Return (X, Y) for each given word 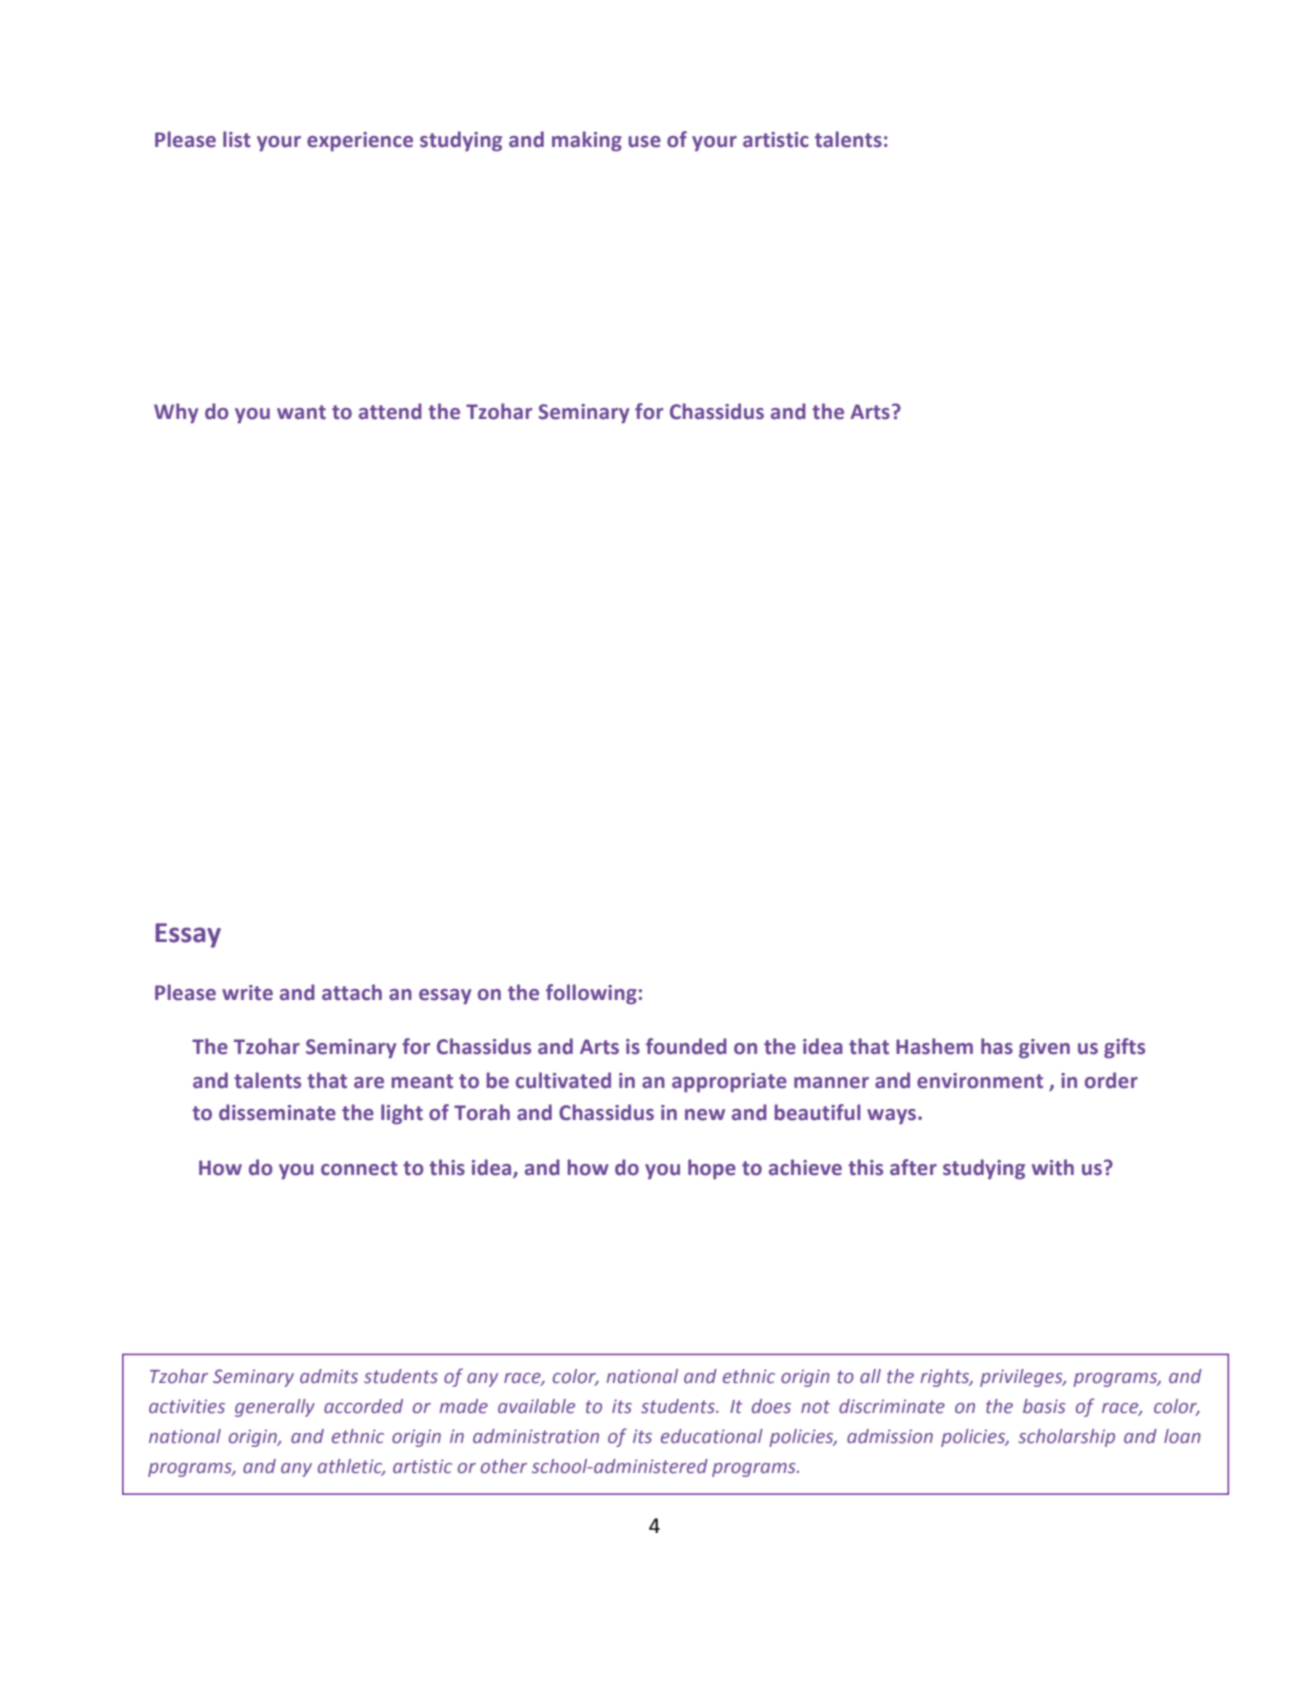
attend (390, 411)
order (1111, 1080)
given (1044, 1049)
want (301, 412)
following (591, 994)
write (247, 993)
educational (712, 1436)
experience (360, 142)
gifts (1124, 1048)
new (705, 1115)
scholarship (1066, 1438)
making (587, 141)
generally (275, 1408)
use (644, 142)
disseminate (277, 1112)
